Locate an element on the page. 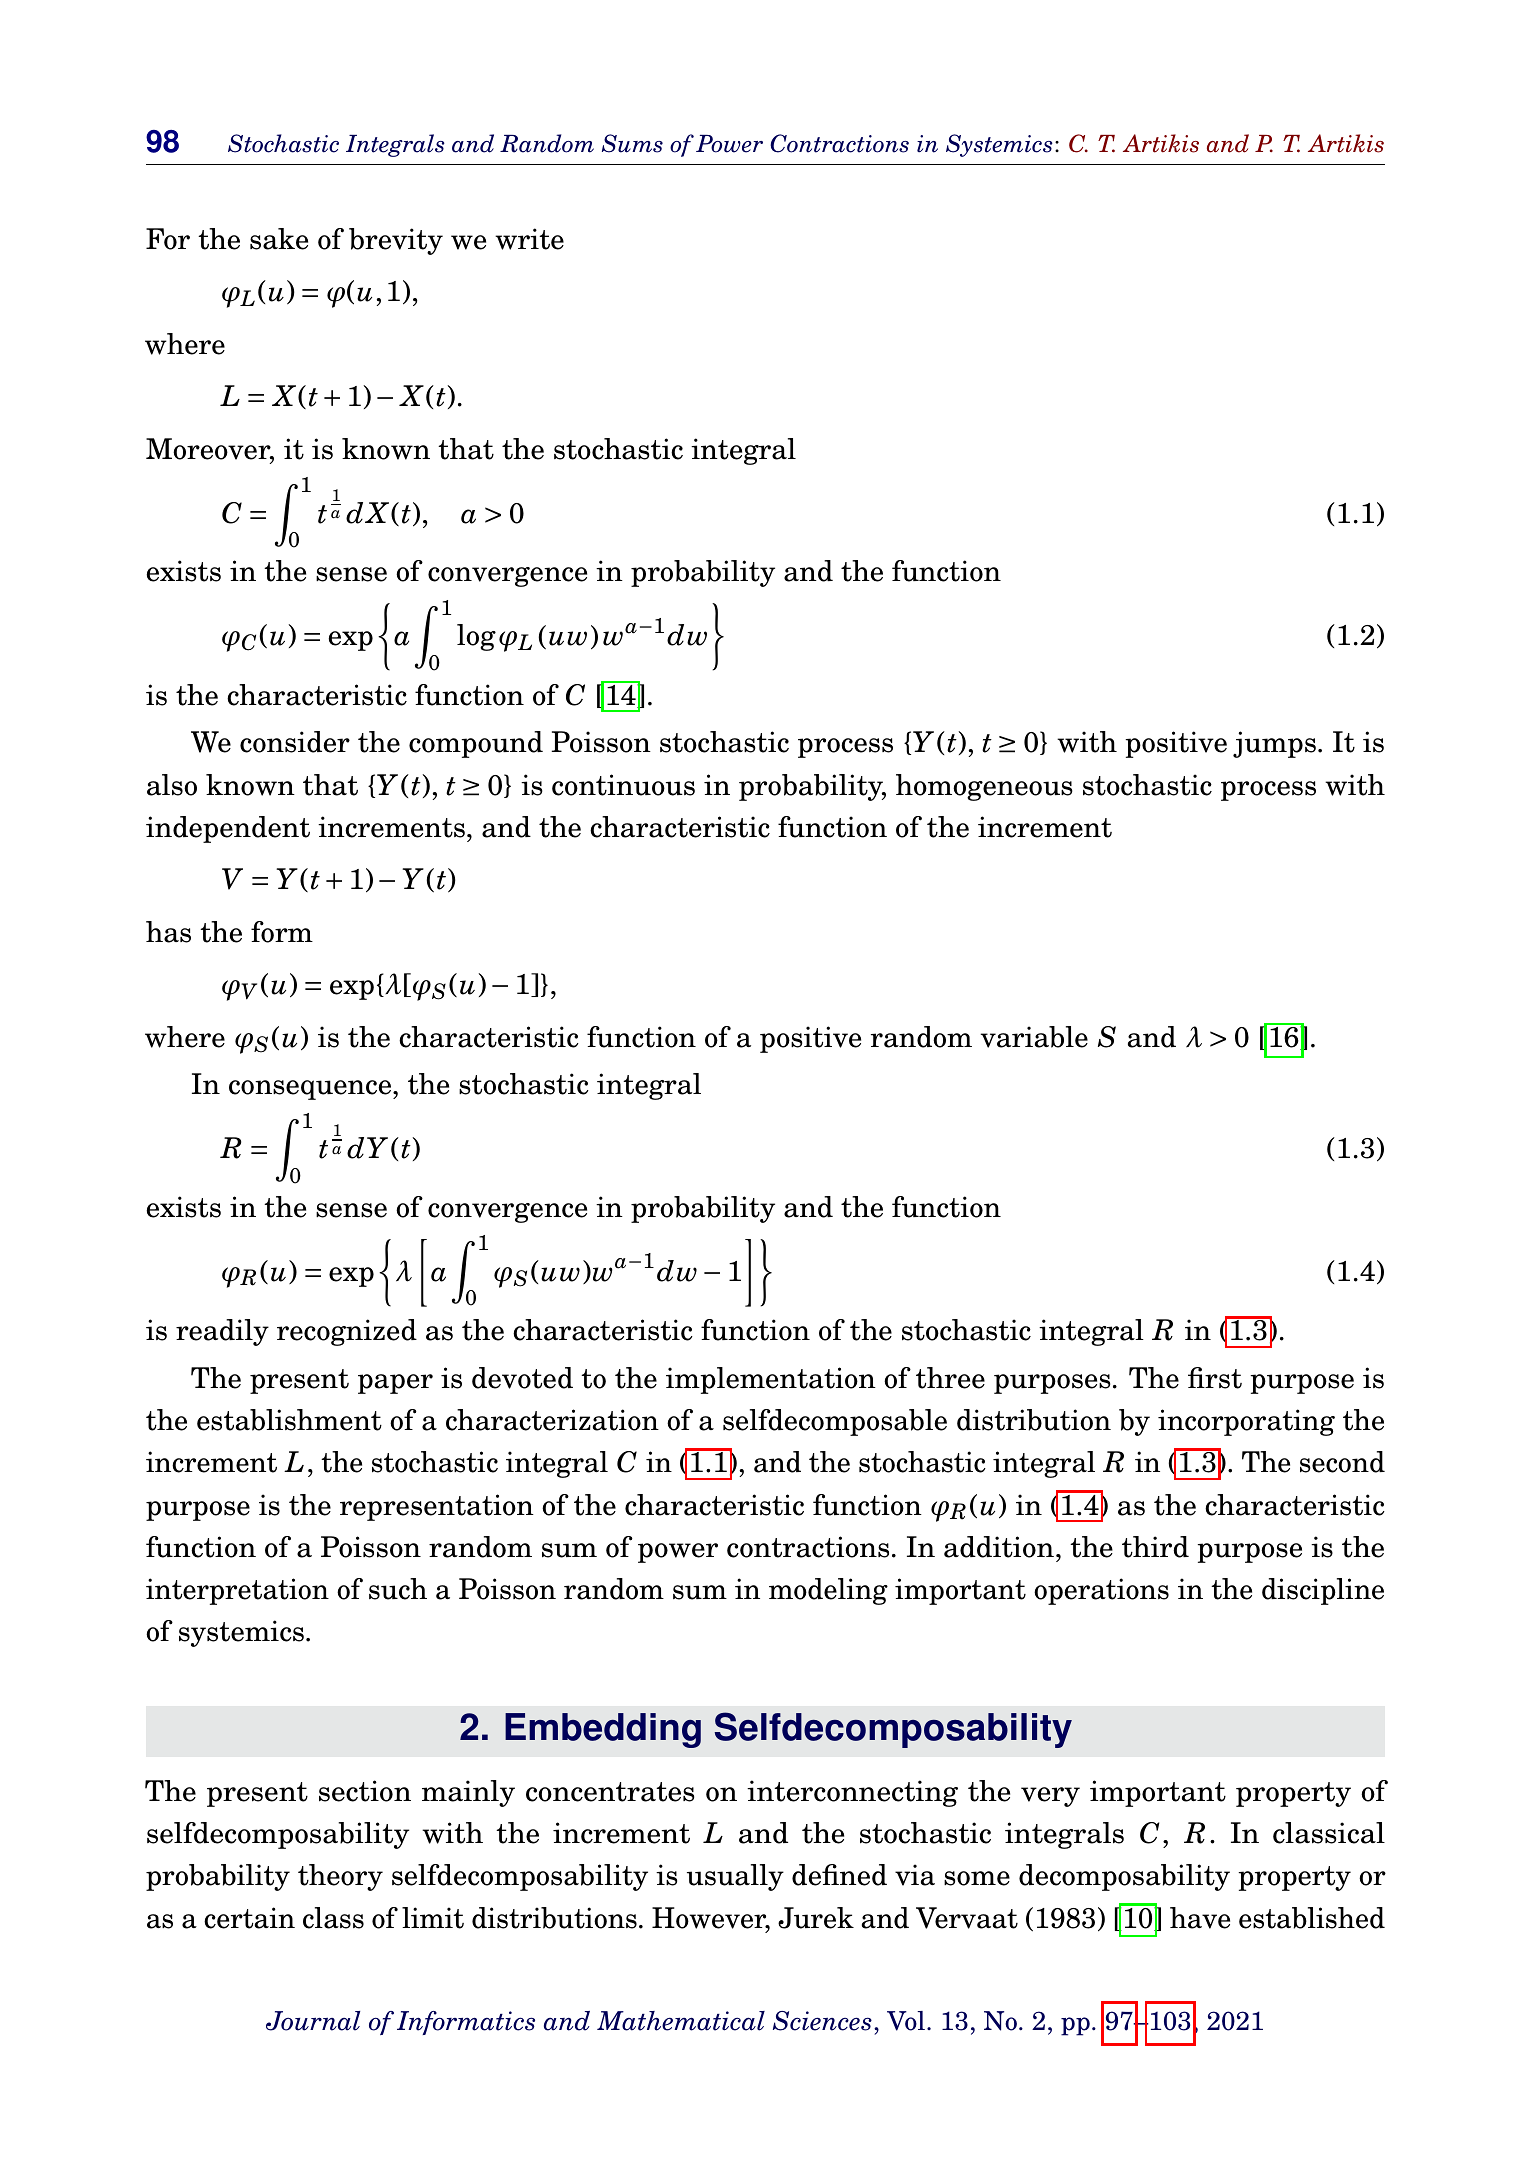  first is located at coordinates (1215, 1378).
